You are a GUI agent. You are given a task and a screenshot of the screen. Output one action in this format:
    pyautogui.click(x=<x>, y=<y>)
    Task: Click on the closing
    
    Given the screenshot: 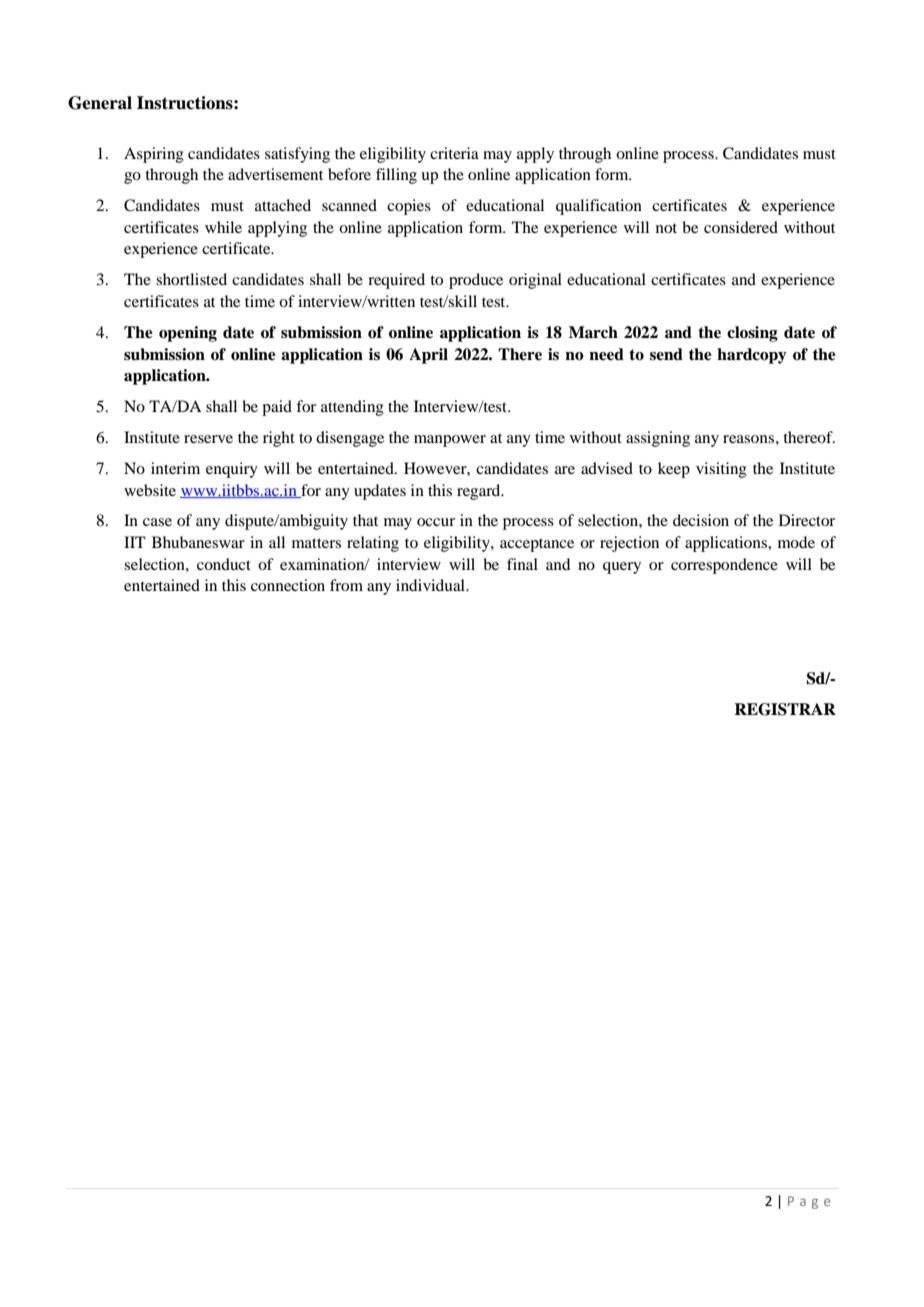 What is the action you would take?
    pyautogui.click(x=752, y=334)
